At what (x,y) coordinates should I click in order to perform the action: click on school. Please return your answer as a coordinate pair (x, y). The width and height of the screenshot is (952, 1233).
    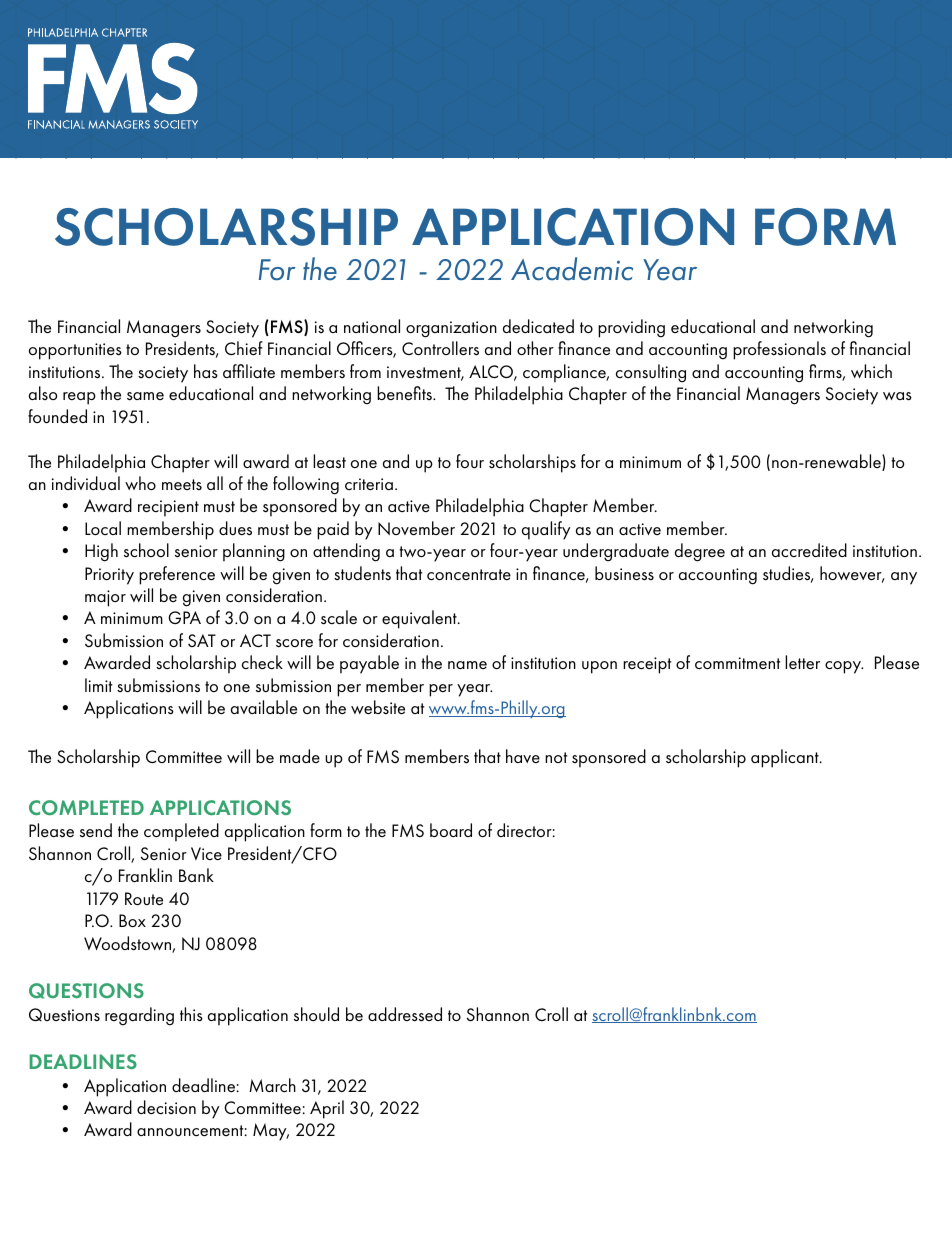
    Looking at the image, I should click on (146, 550).
